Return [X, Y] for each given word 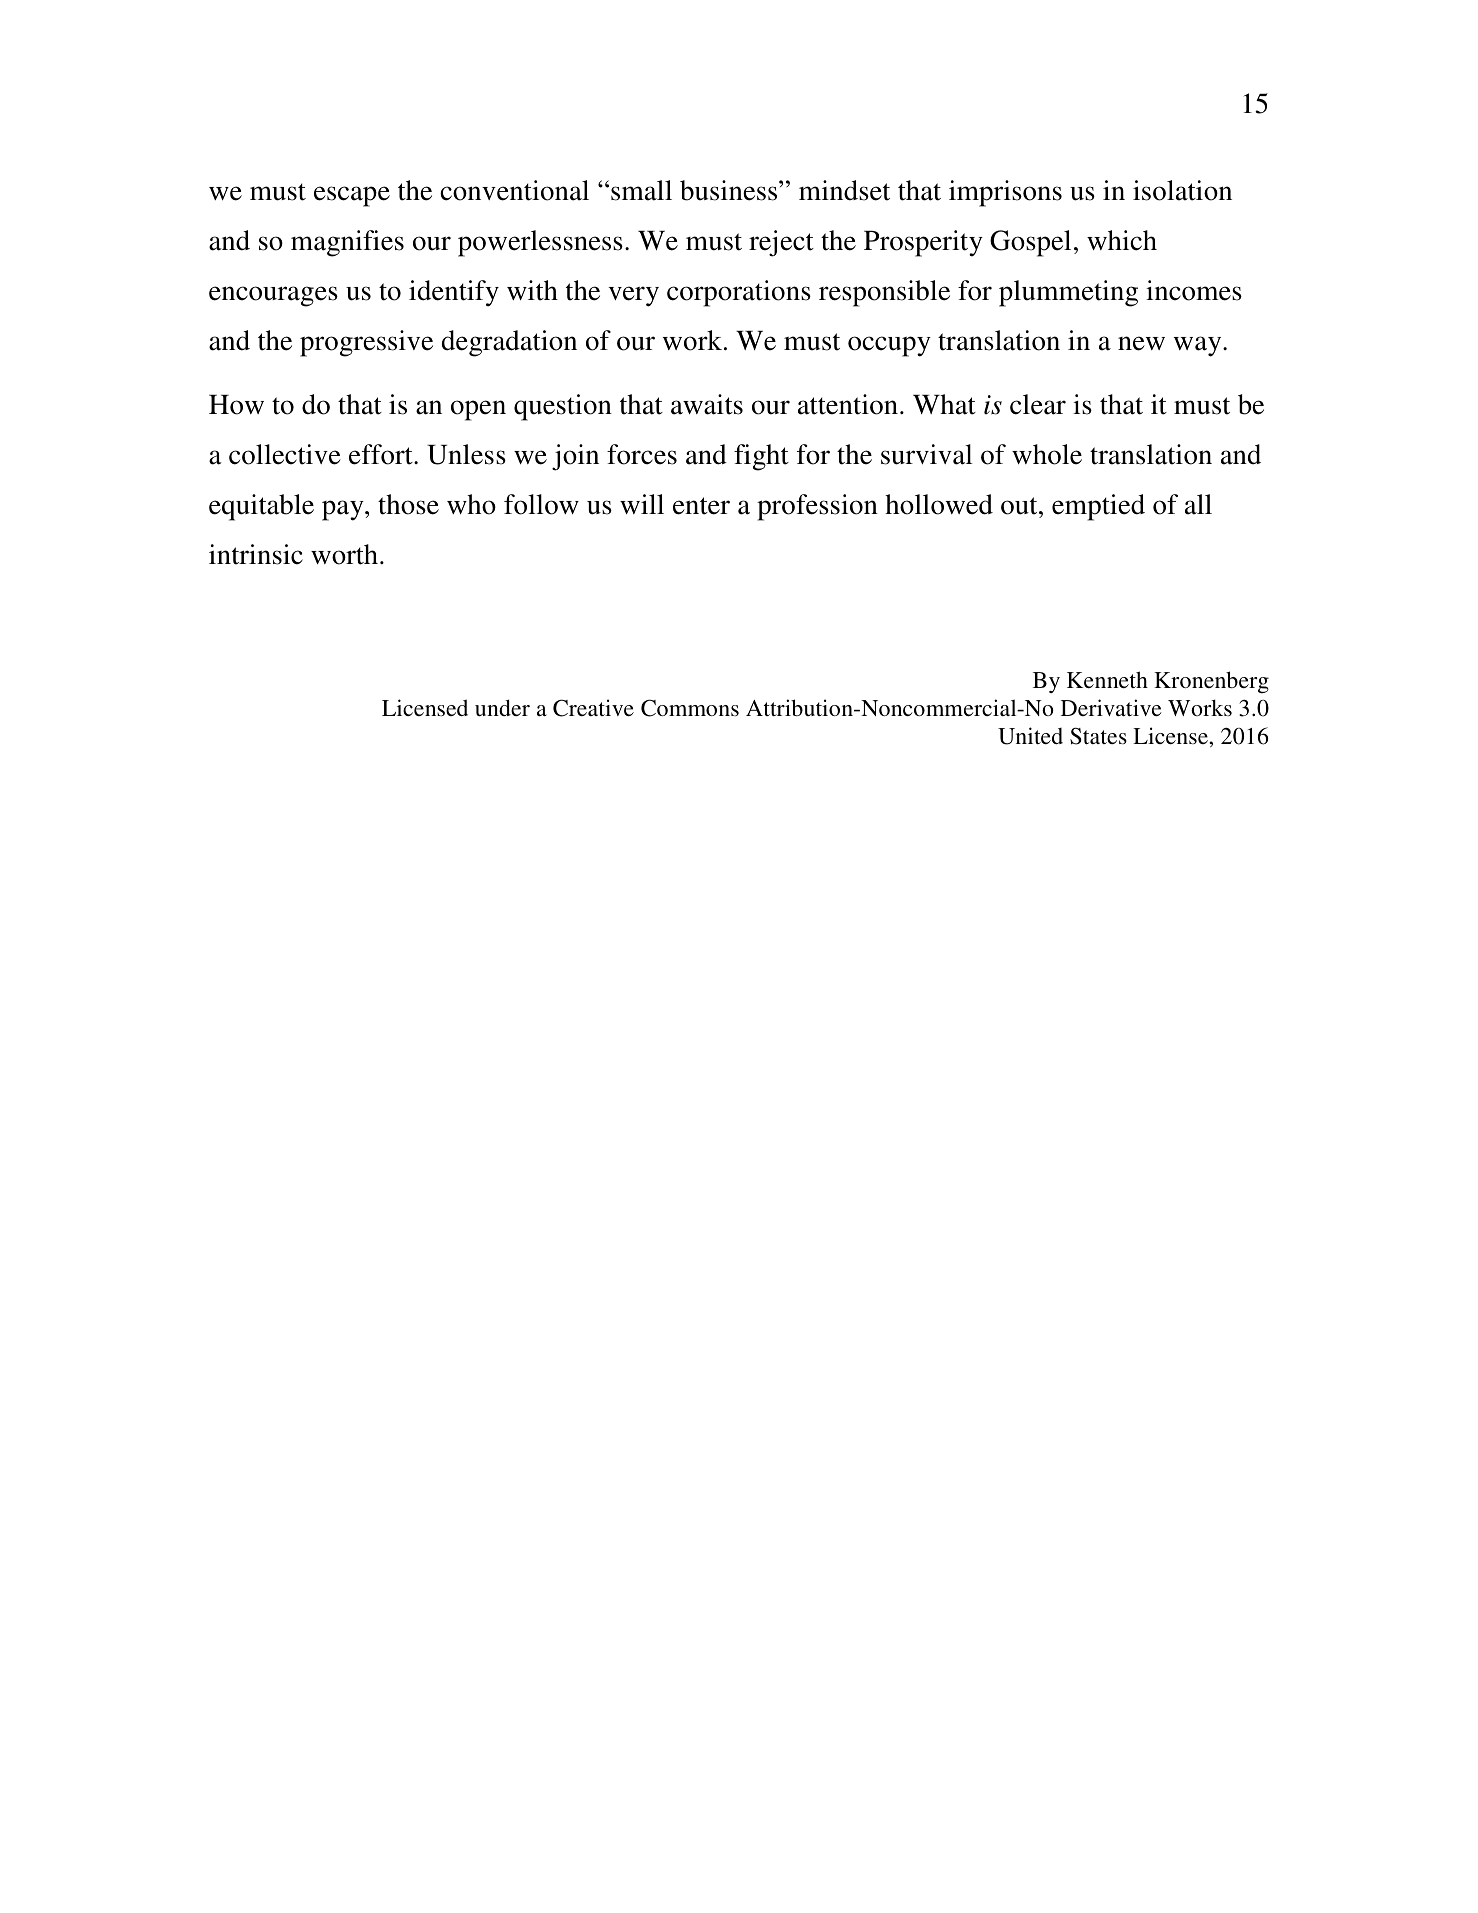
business [730, 190]
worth [346, 554]
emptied [1098, 507]
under [502, 707]
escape [352, 196]
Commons [690, 708]
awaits [707, 404]
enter [701, 506]
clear [1038, 404]
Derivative [1111, 707]
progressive [366, 343]
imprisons [1005, 193]
